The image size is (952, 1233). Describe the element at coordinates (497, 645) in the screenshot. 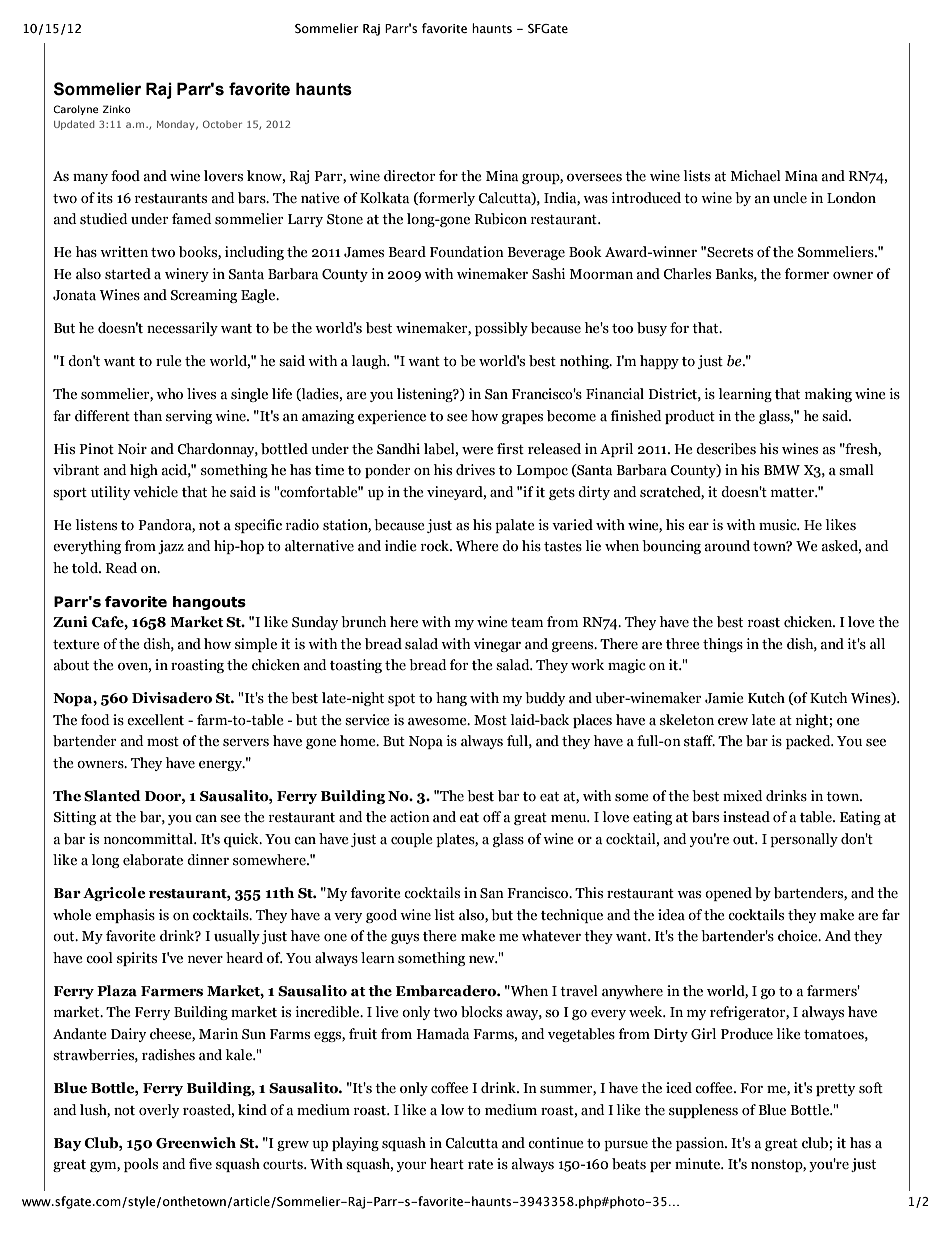

I see `vinegar` at that location.
